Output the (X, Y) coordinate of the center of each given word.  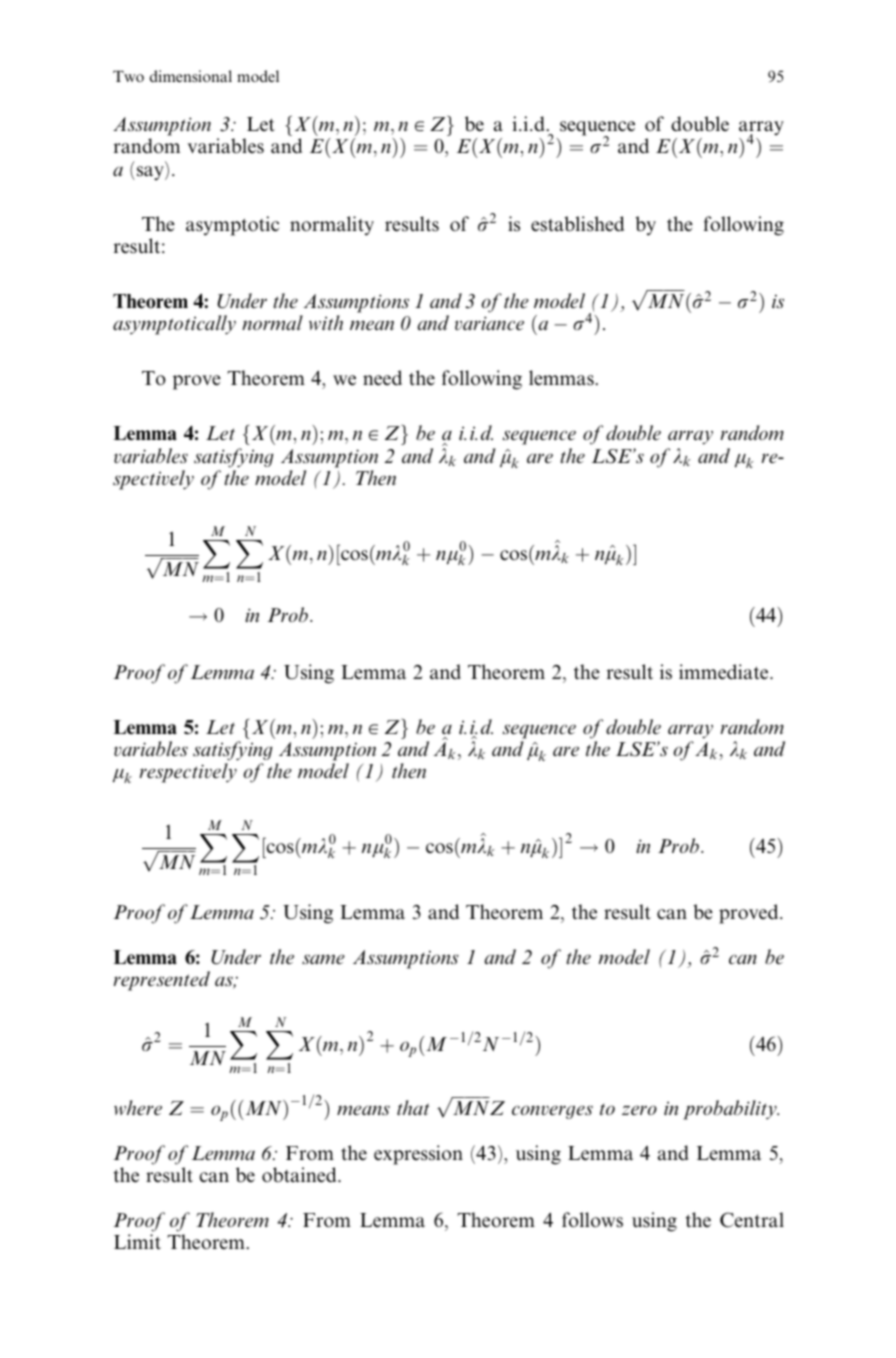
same (323, 959)
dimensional (191, 76)
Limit (137, 1242)
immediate (725, 672)
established (577, 224)
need (382, 378)
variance (489, 323)
